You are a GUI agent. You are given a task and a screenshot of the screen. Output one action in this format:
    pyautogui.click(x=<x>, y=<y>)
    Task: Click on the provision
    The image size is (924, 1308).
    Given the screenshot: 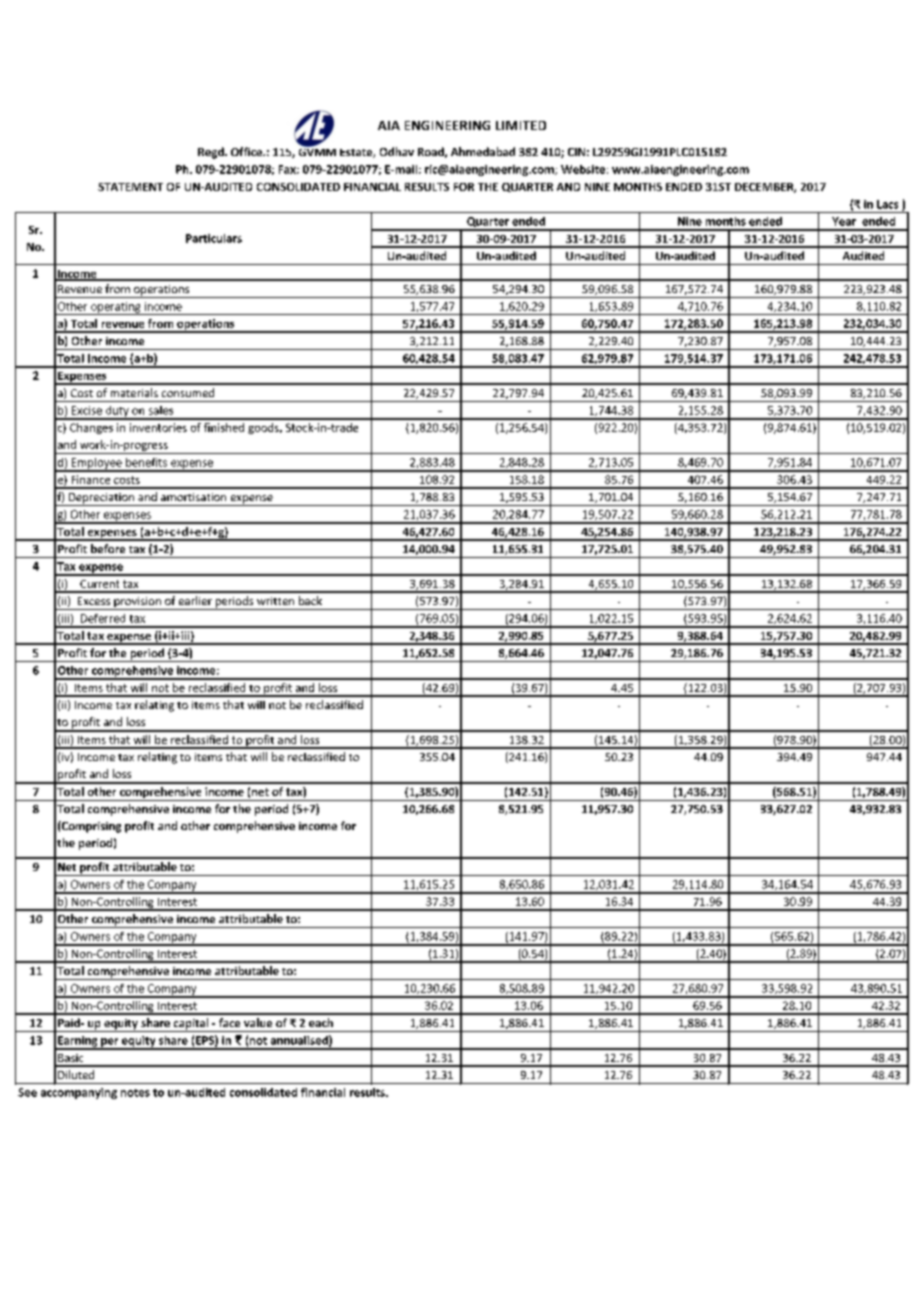 What is the action you would take?
    pyautogui.click(x=137, y=603)
